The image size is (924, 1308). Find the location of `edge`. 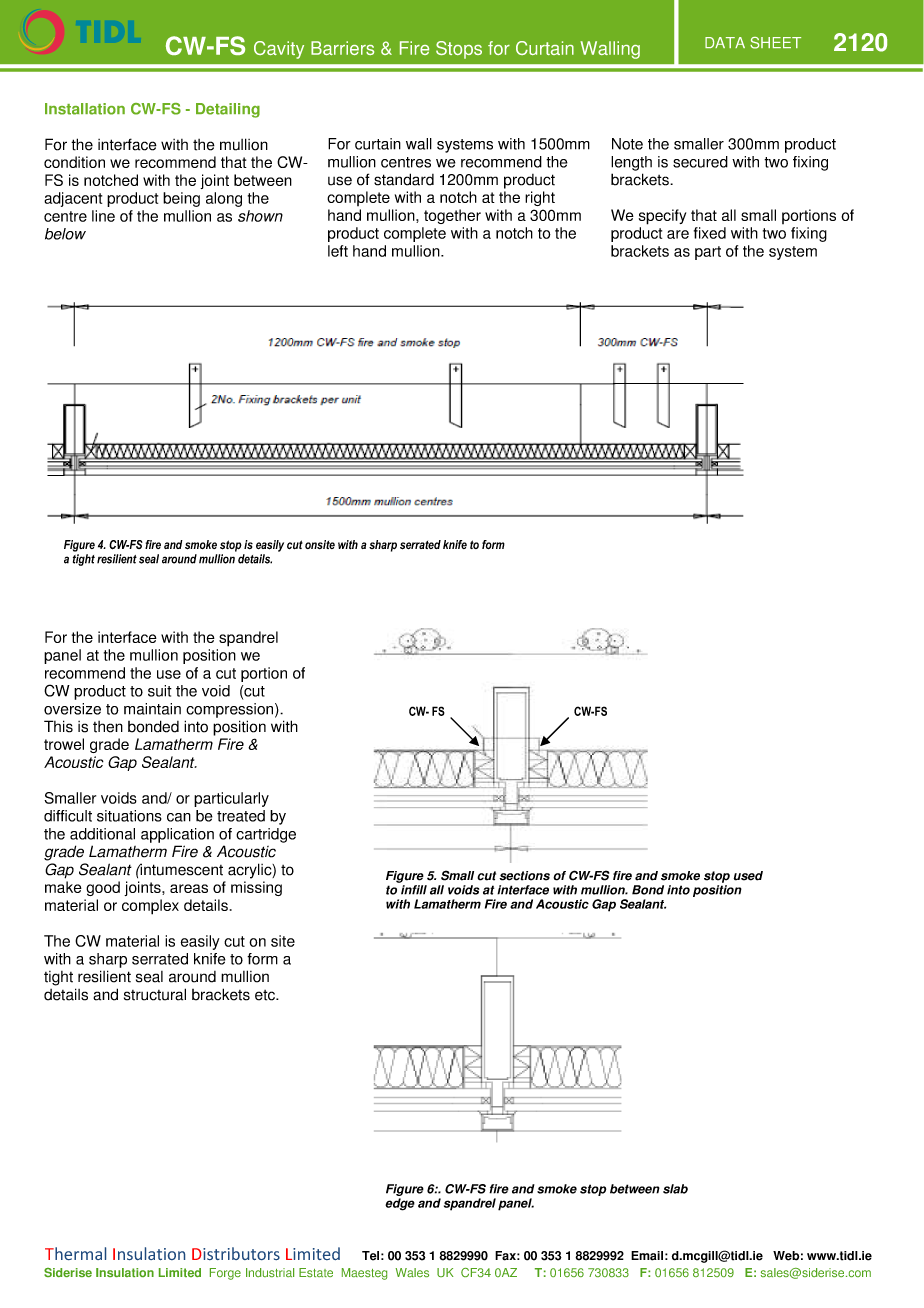

edge is located at coordinates (400, 1204).
